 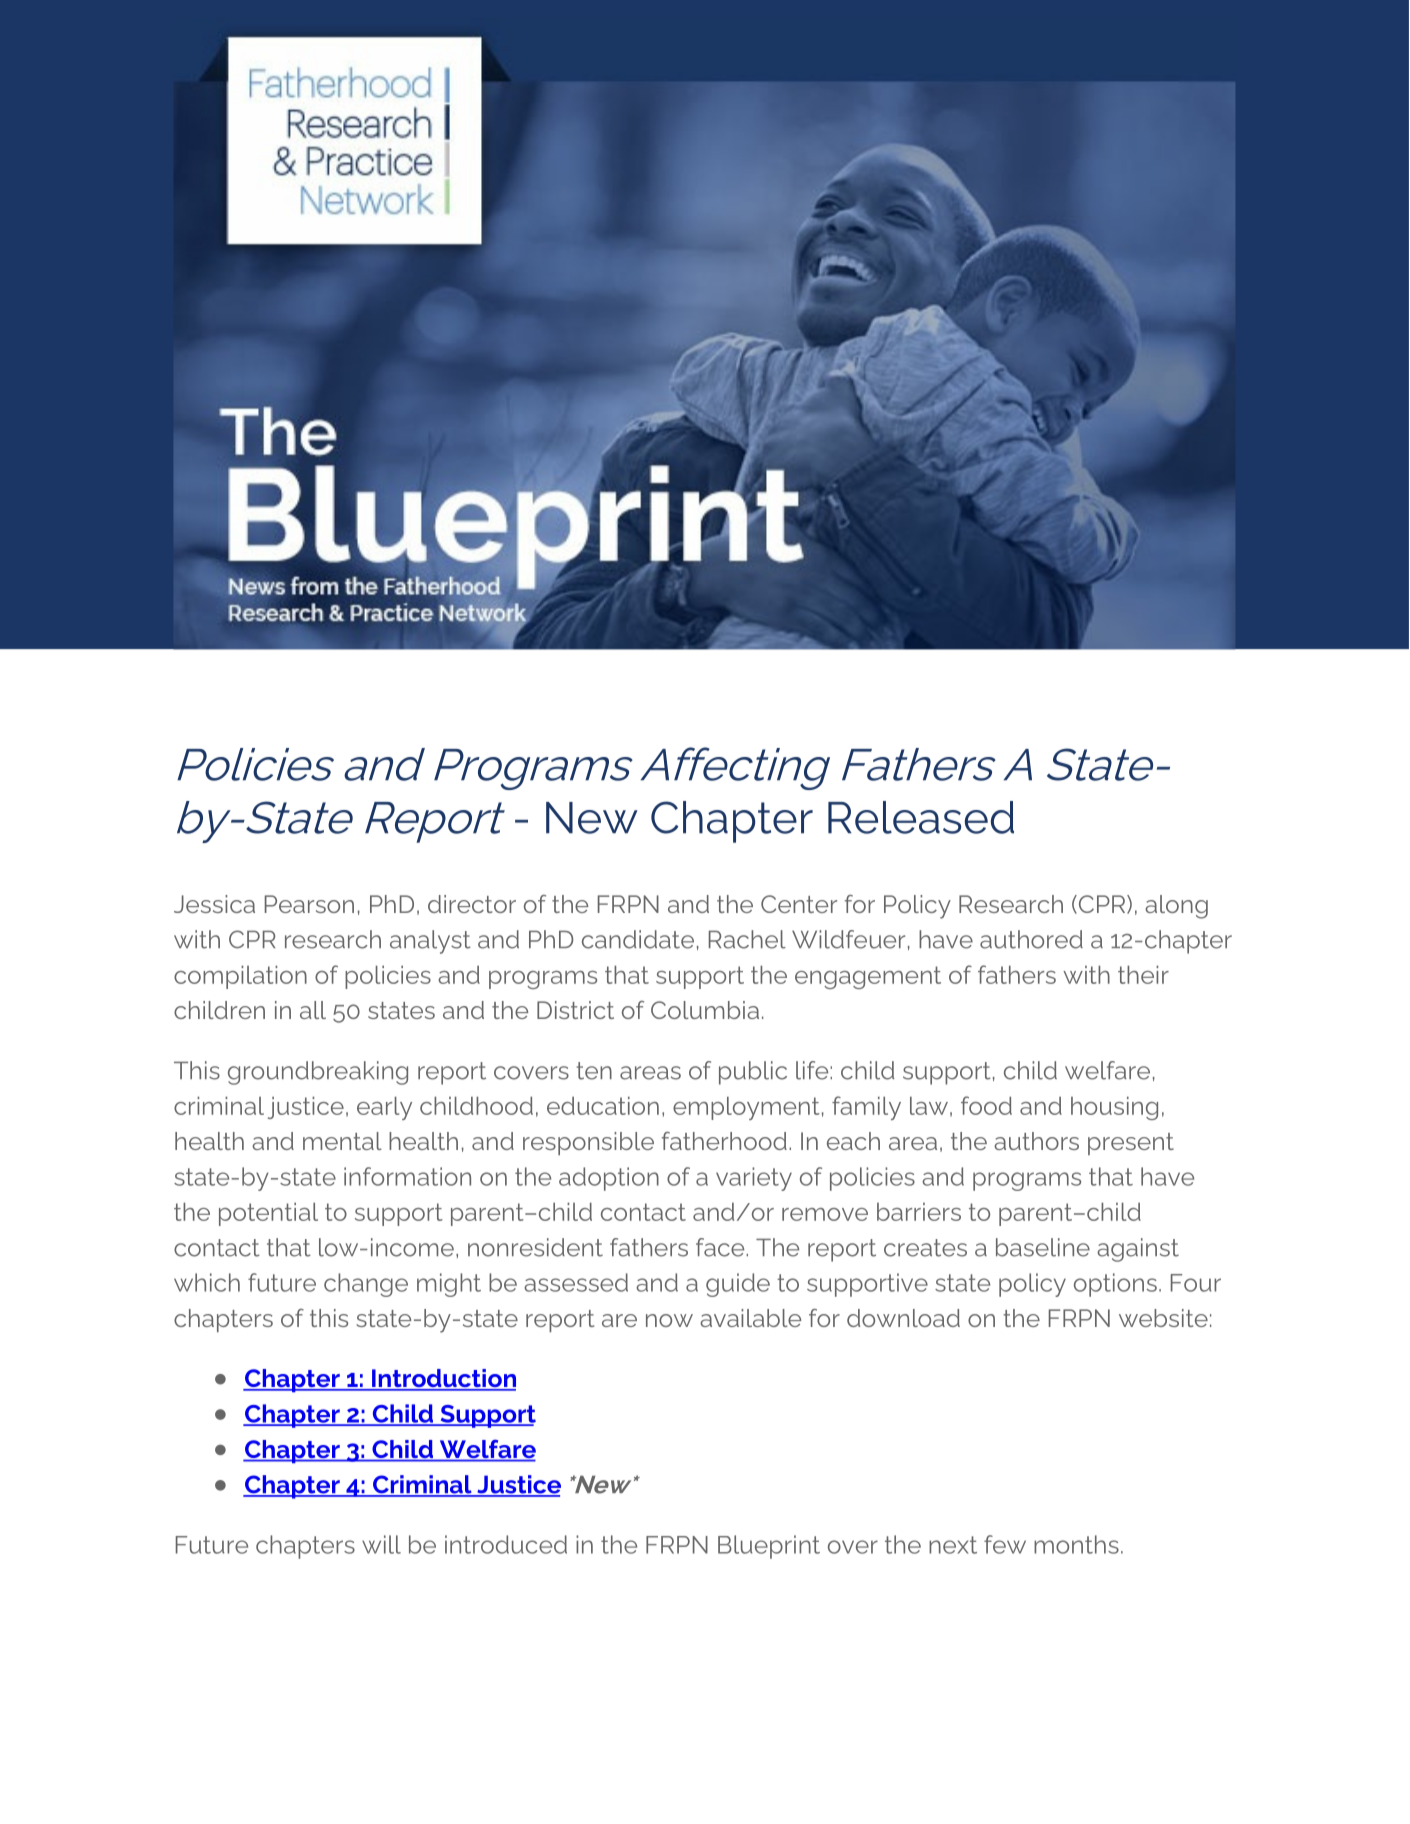 I want to click on will, so click(x=381, y=1544).
